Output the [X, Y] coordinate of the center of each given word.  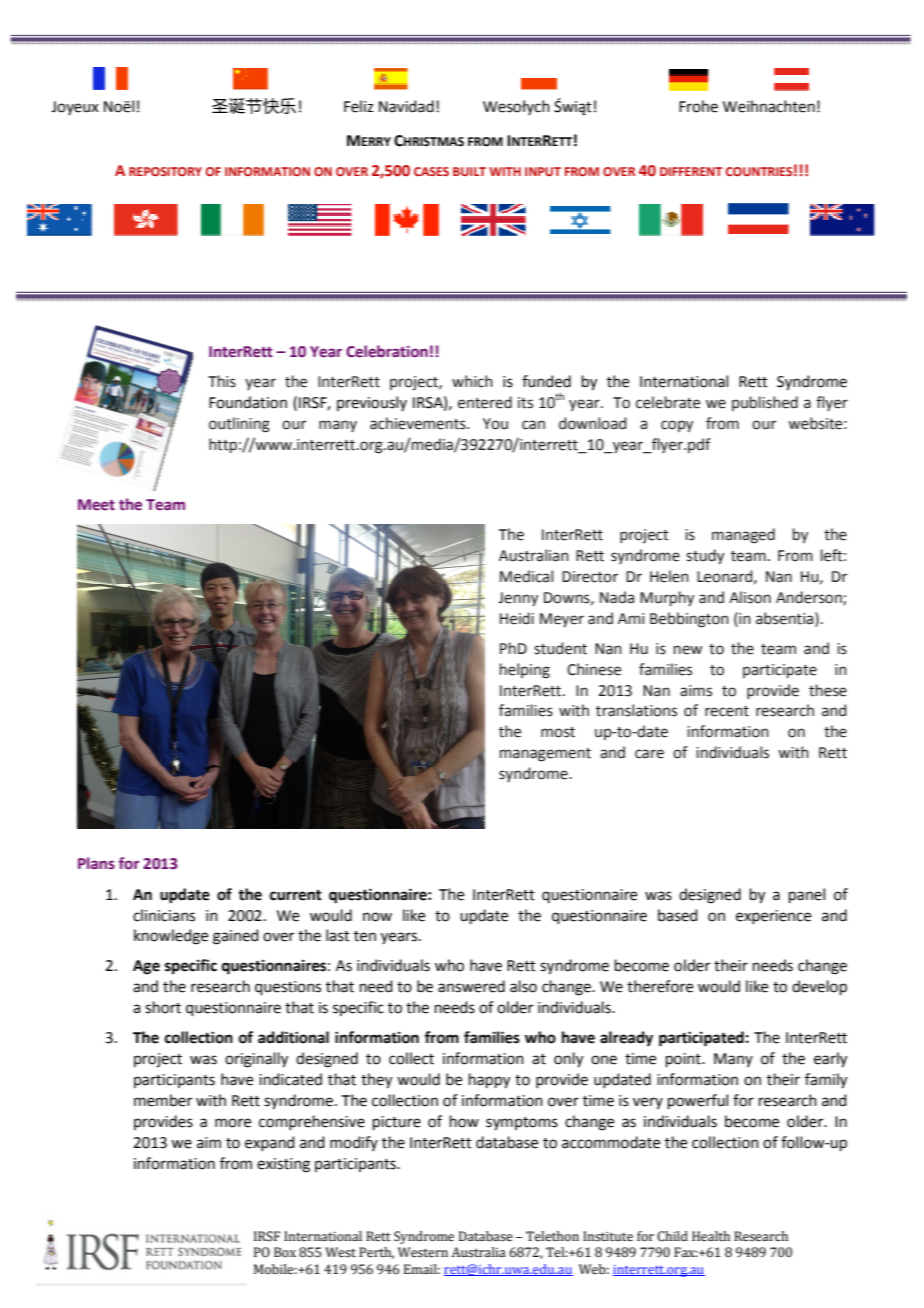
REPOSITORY [165, 171]
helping [525, 671]
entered [485, 402]
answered [471, 986]
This [222, 381]
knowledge [171, 937]
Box [285, 1252]
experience [773, 917]
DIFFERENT [691, 171]
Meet [96, 505]
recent [727, 711]
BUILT [469, 171]
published [765, 403]
